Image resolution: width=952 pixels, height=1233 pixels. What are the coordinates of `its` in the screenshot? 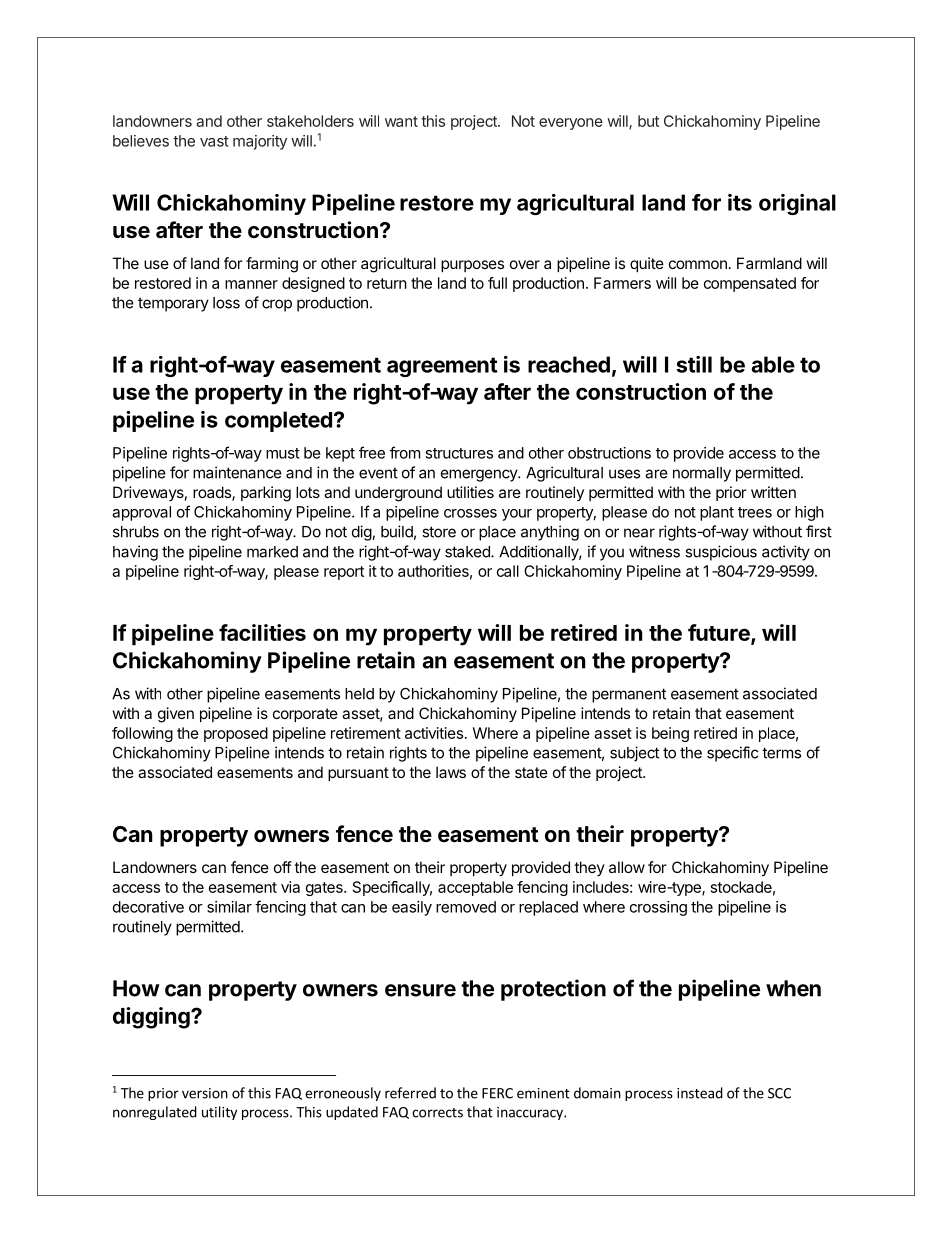 It's located at (740, 202).
